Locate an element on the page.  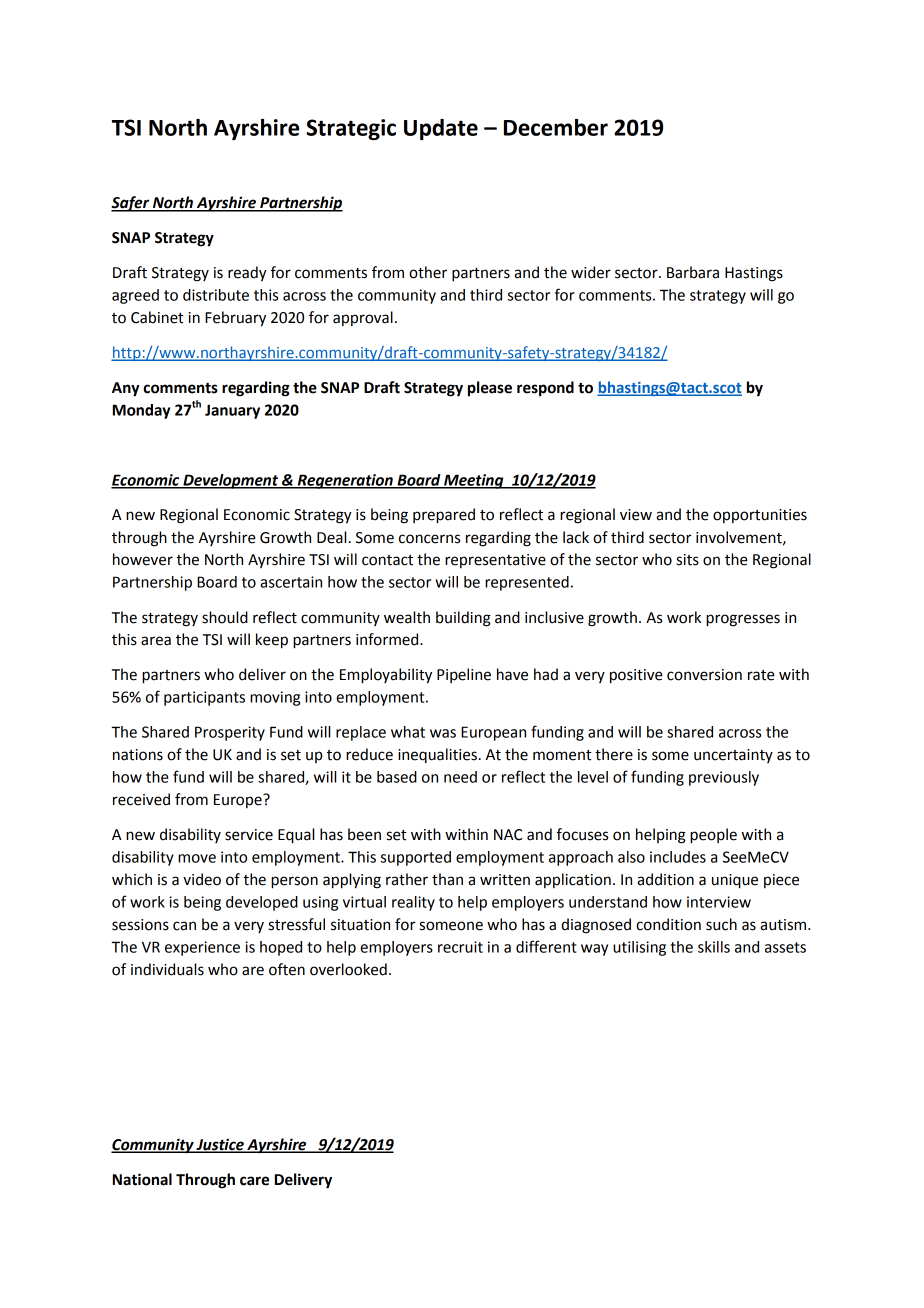
should is located at coordinates (225, 617).
